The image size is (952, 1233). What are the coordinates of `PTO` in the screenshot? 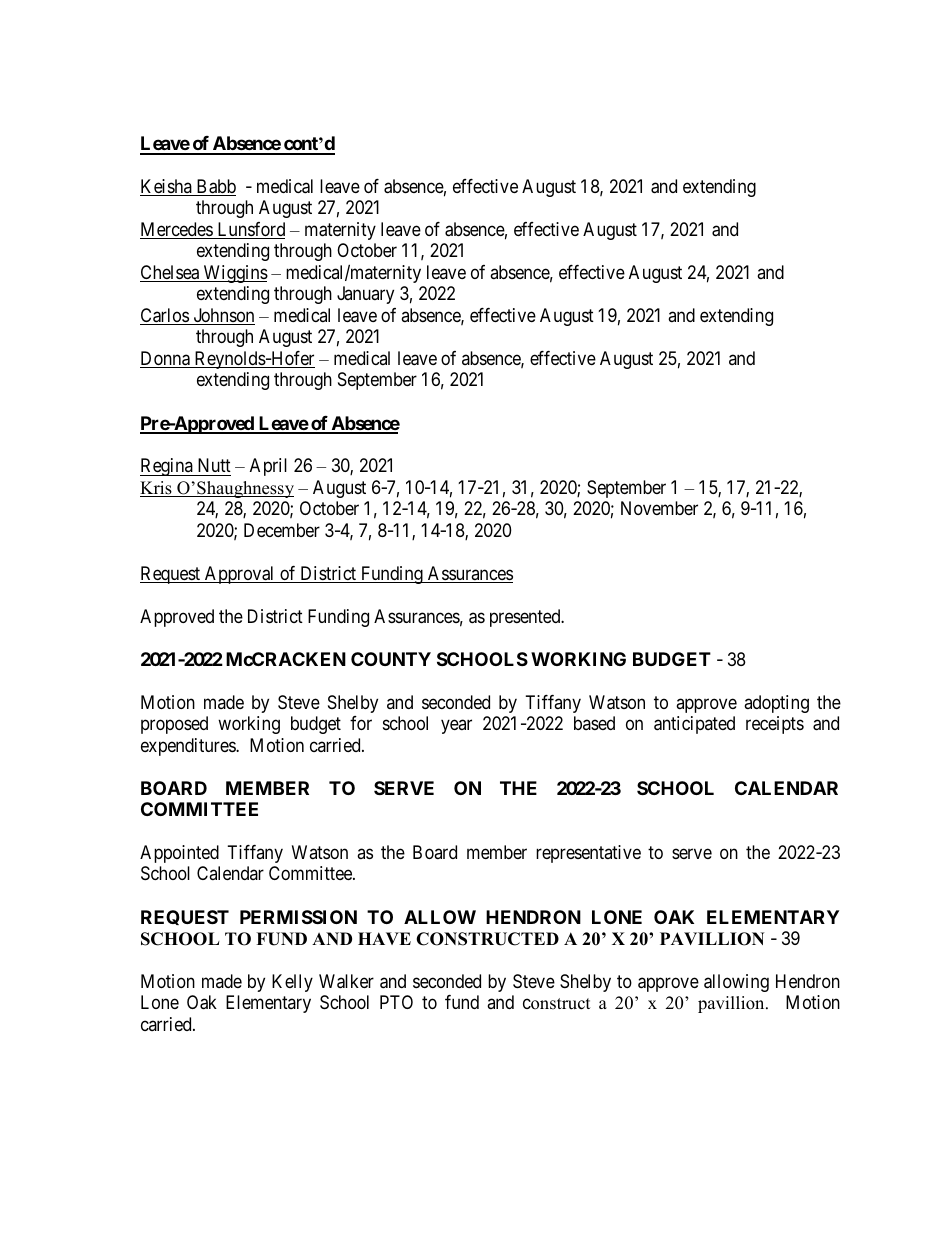 It's located at (396, 1002).
